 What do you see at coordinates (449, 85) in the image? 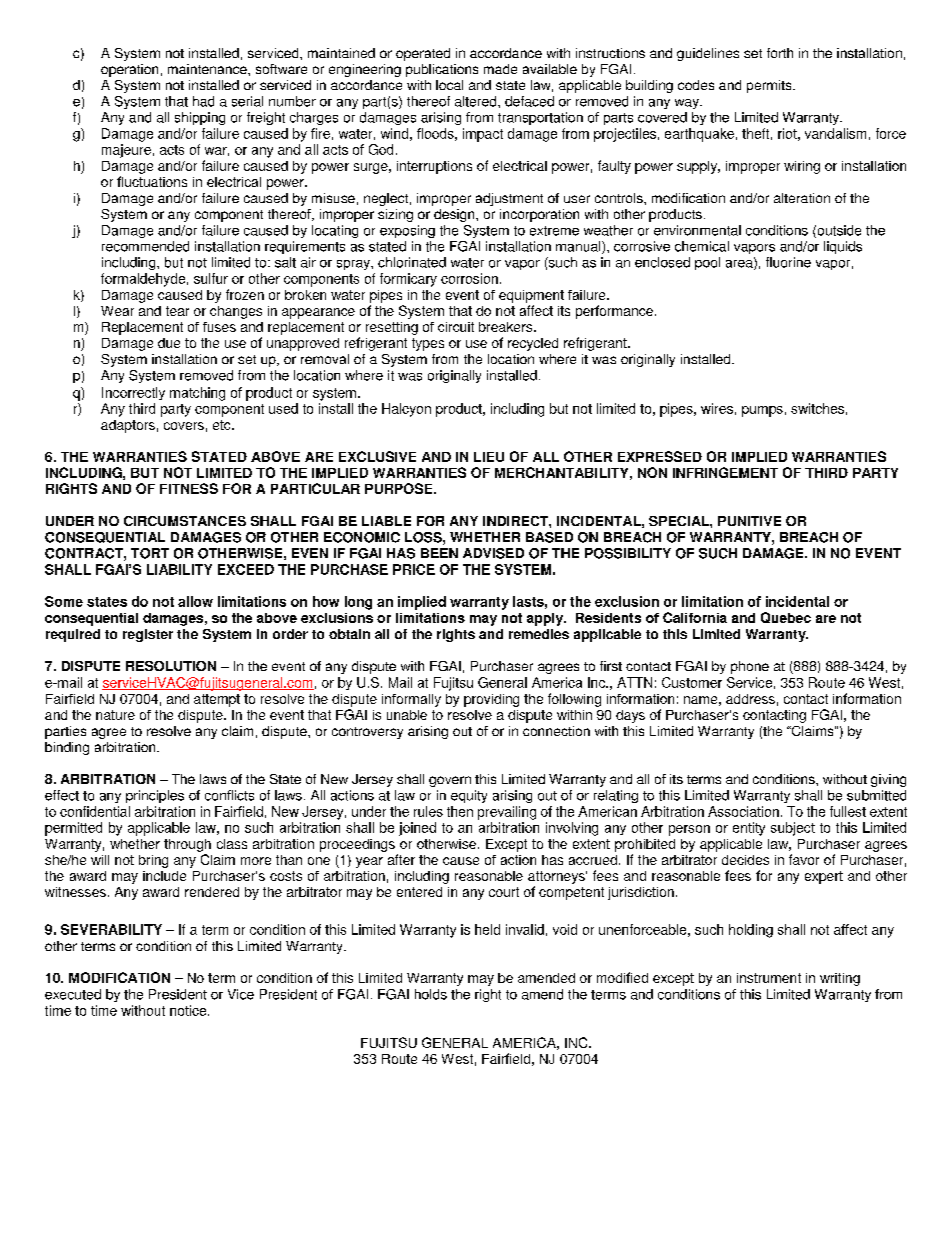
I see `local` at bounding box center [449, 85].
